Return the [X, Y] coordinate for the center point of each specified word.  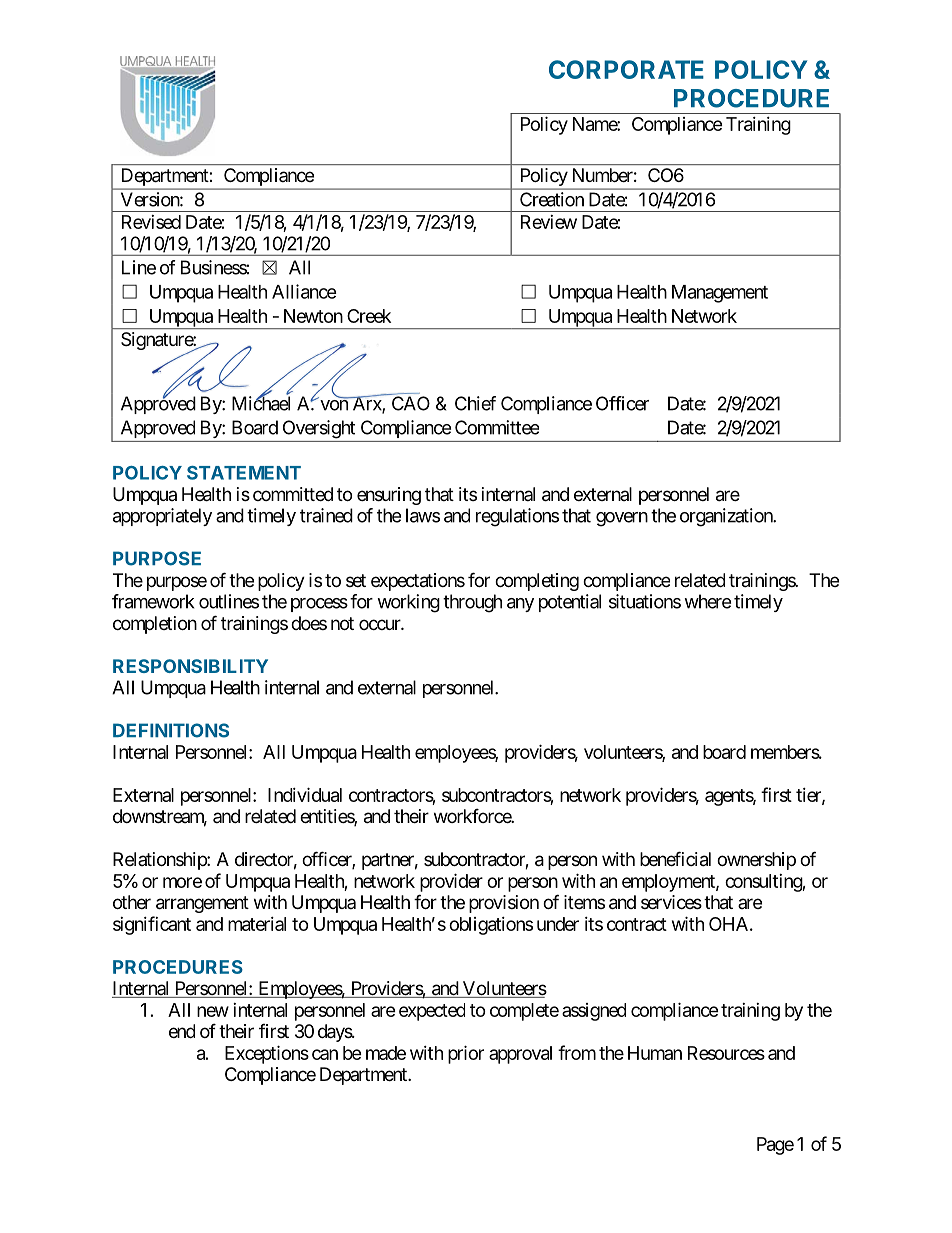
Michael [261, 403]
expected [432, 1012]
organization [727, 517]
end [182, 1031]
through [472, 603]
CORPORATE [626, 69]
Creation [552, 199]
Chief [475, 403]
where [707, 601]
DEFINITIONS [171, 730]
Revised [151, 222]
